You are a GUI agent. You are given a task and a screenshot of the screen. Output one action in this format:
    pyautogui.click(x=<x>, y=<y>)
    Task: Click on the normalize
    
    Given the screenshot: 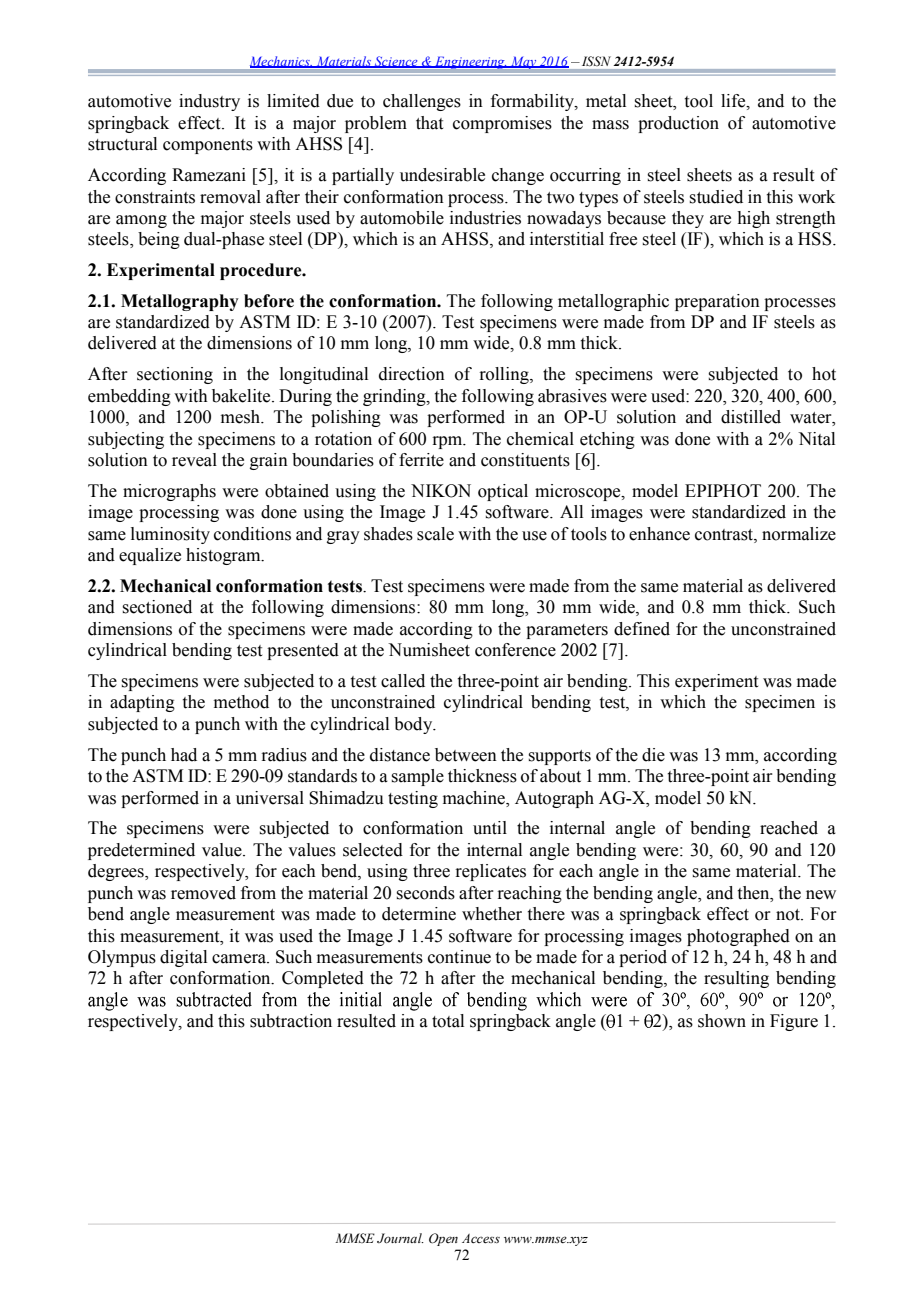 What is the action you would take?
    pyautogui.click(x=799, y=534)
